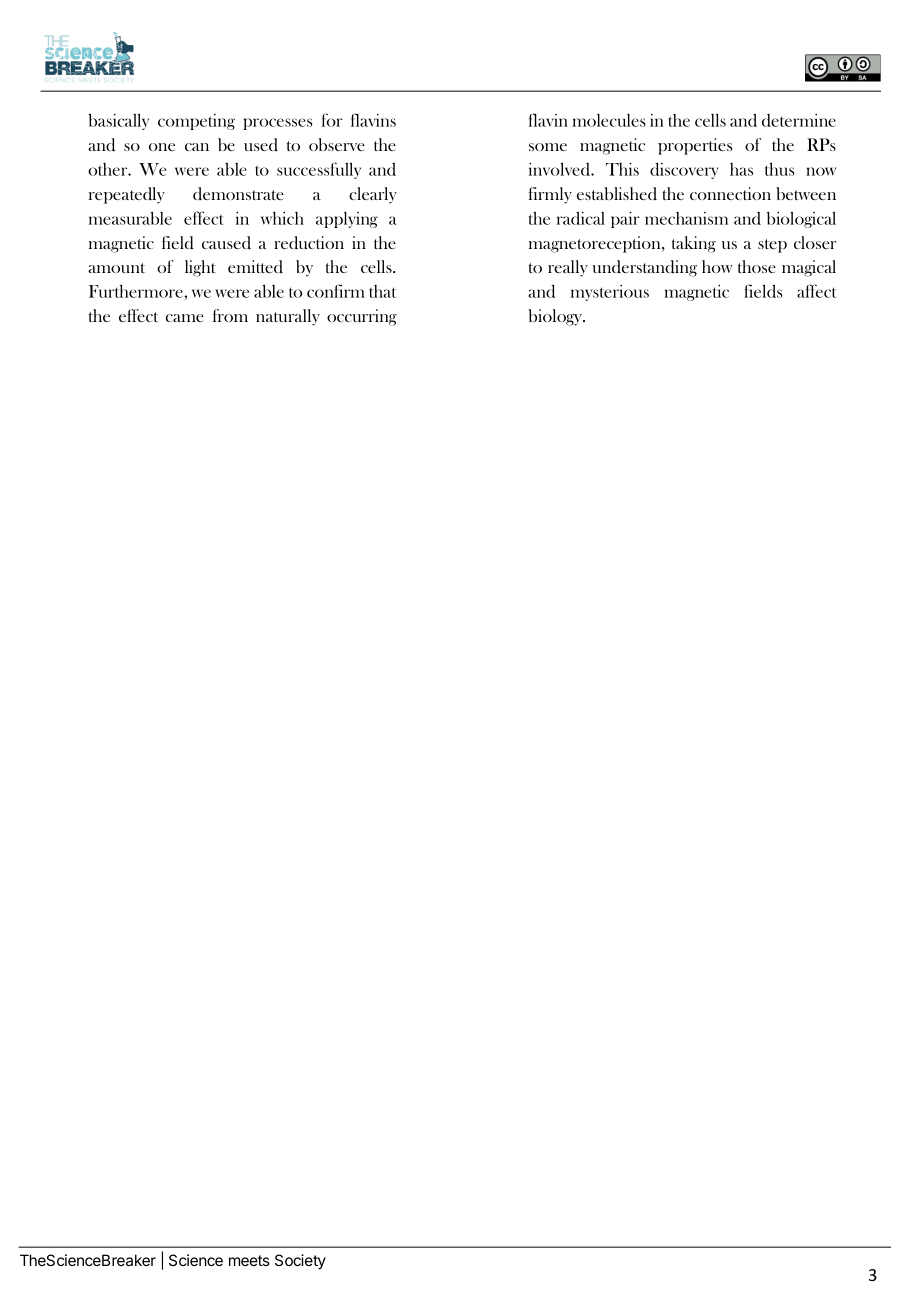 Image resolution: width=924 pixels, height=1308 pixels. I want to click on occurring, so click(362, 317).
